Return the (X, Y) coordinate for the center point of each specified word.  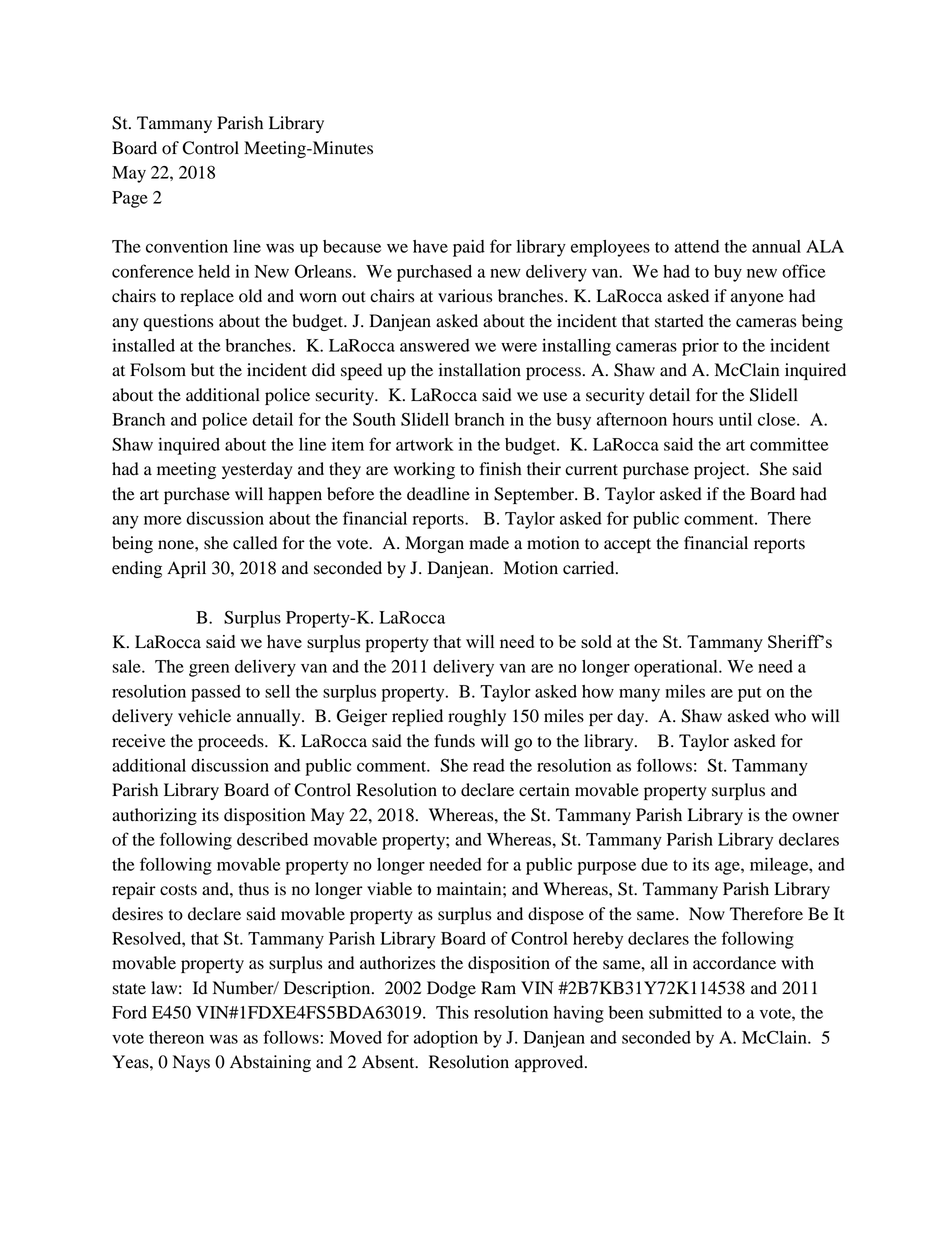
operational (677, 668)
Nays (191, 1063)
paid (469, 248)
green (209, 670)
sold (596, 641)
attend (697, 246)
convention (187, 246)
